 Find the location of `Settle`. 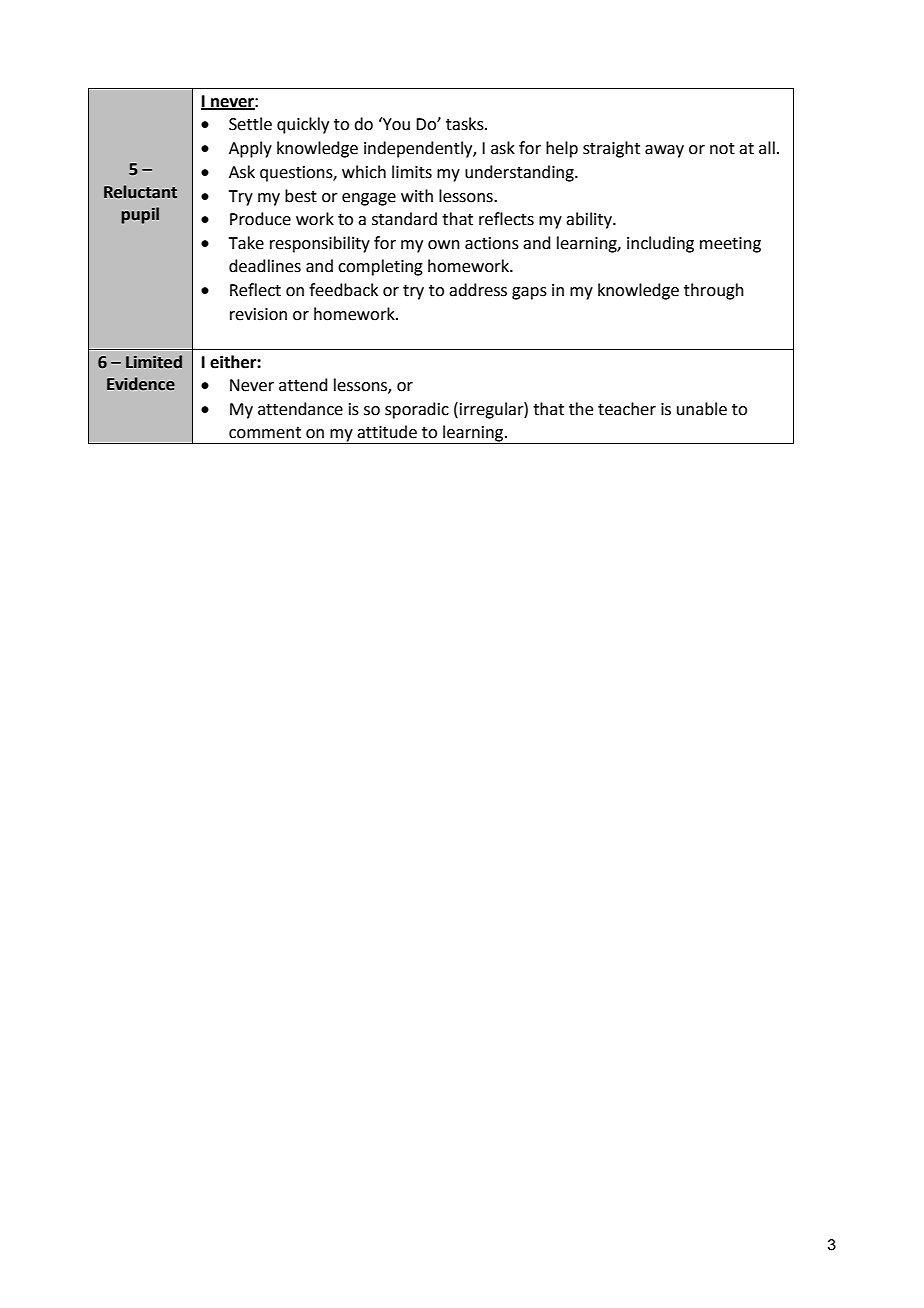

Settle is located at coordinates (250, 124).
